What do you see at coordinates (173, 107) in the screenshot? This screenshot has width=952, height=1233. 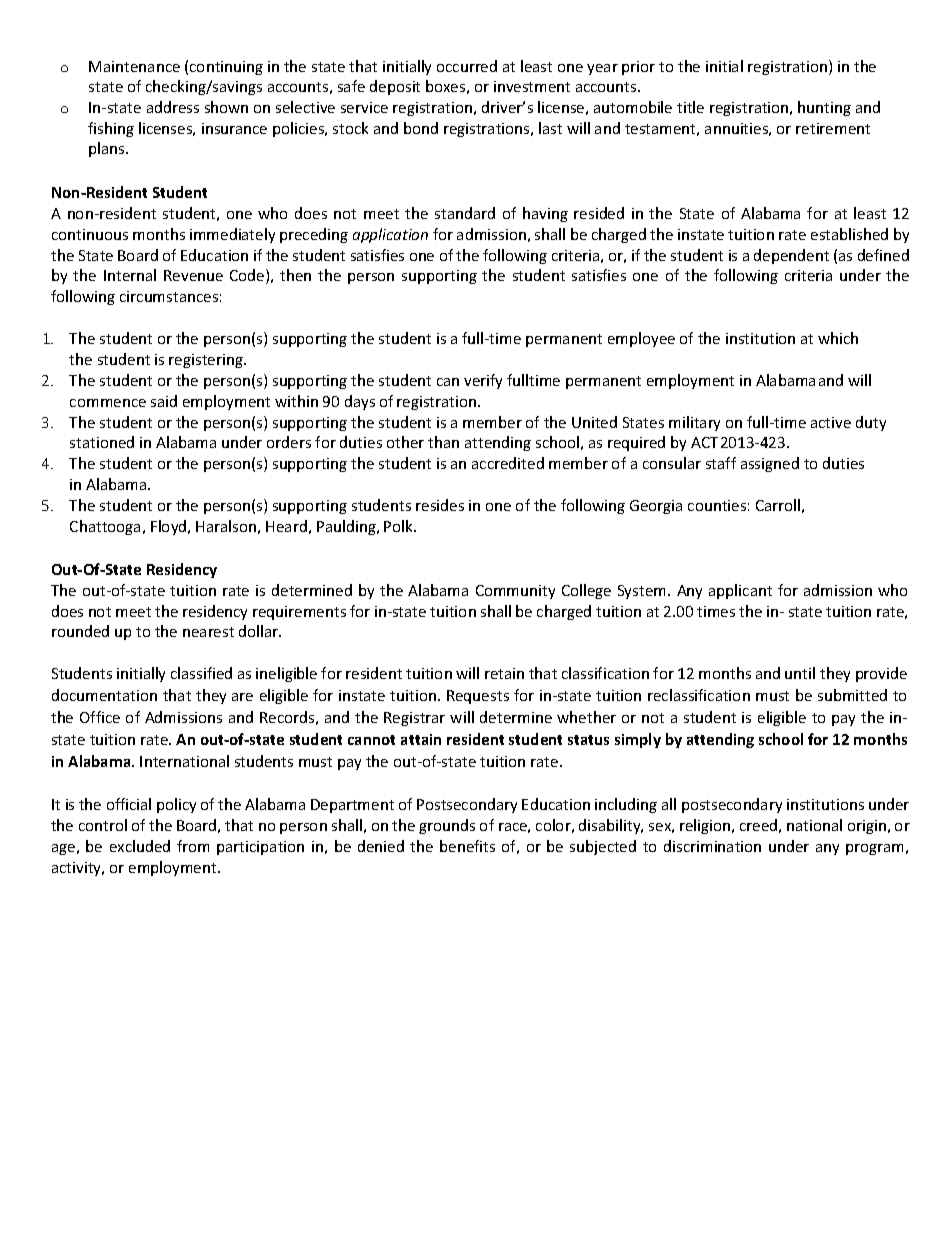 I see `address` at bounding box center [173, 107].
